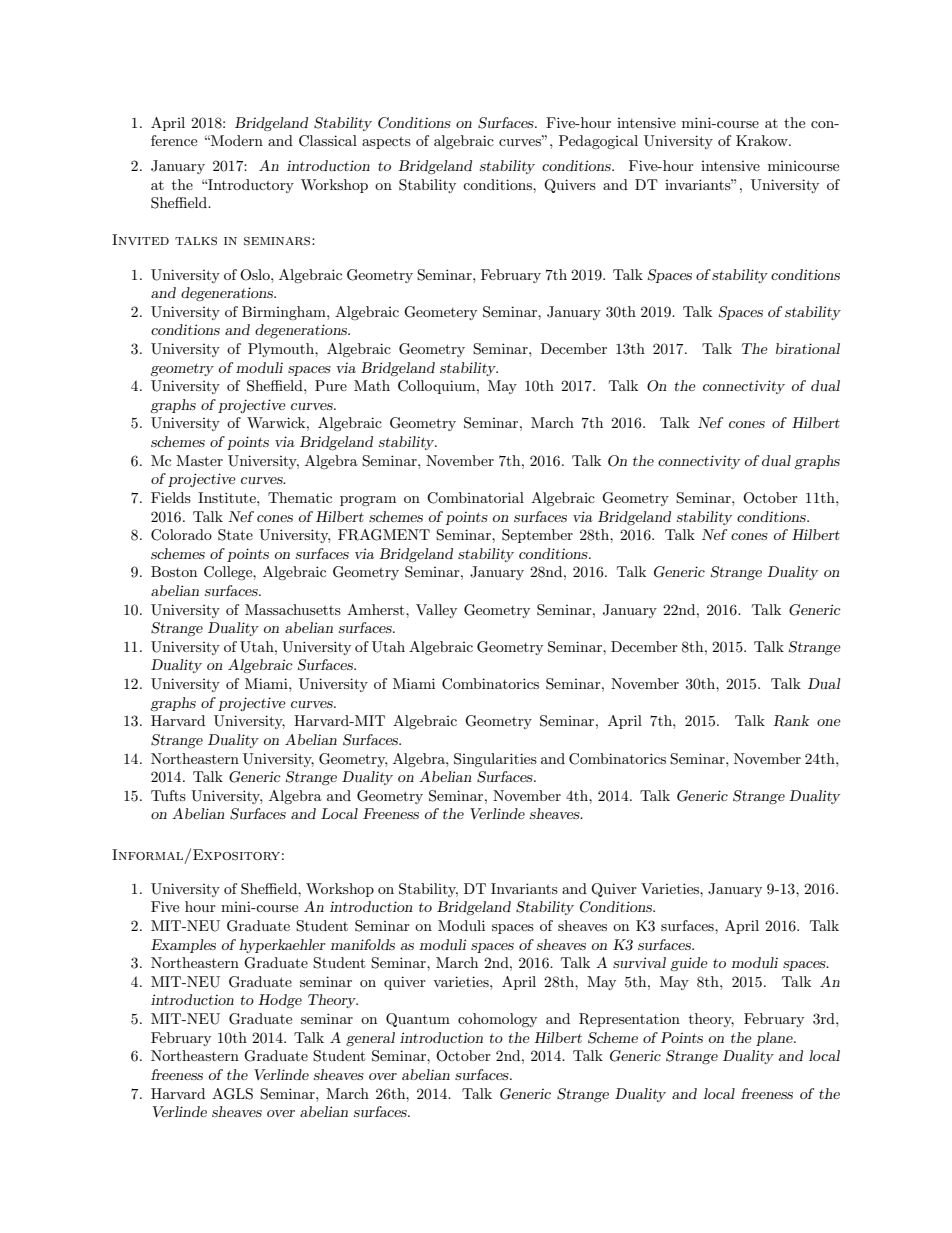 The width and height of the screenshot is (952, 1233). Describe the element at coordinates (775, 1039) in the screenshot. I see `plane` at that location.
